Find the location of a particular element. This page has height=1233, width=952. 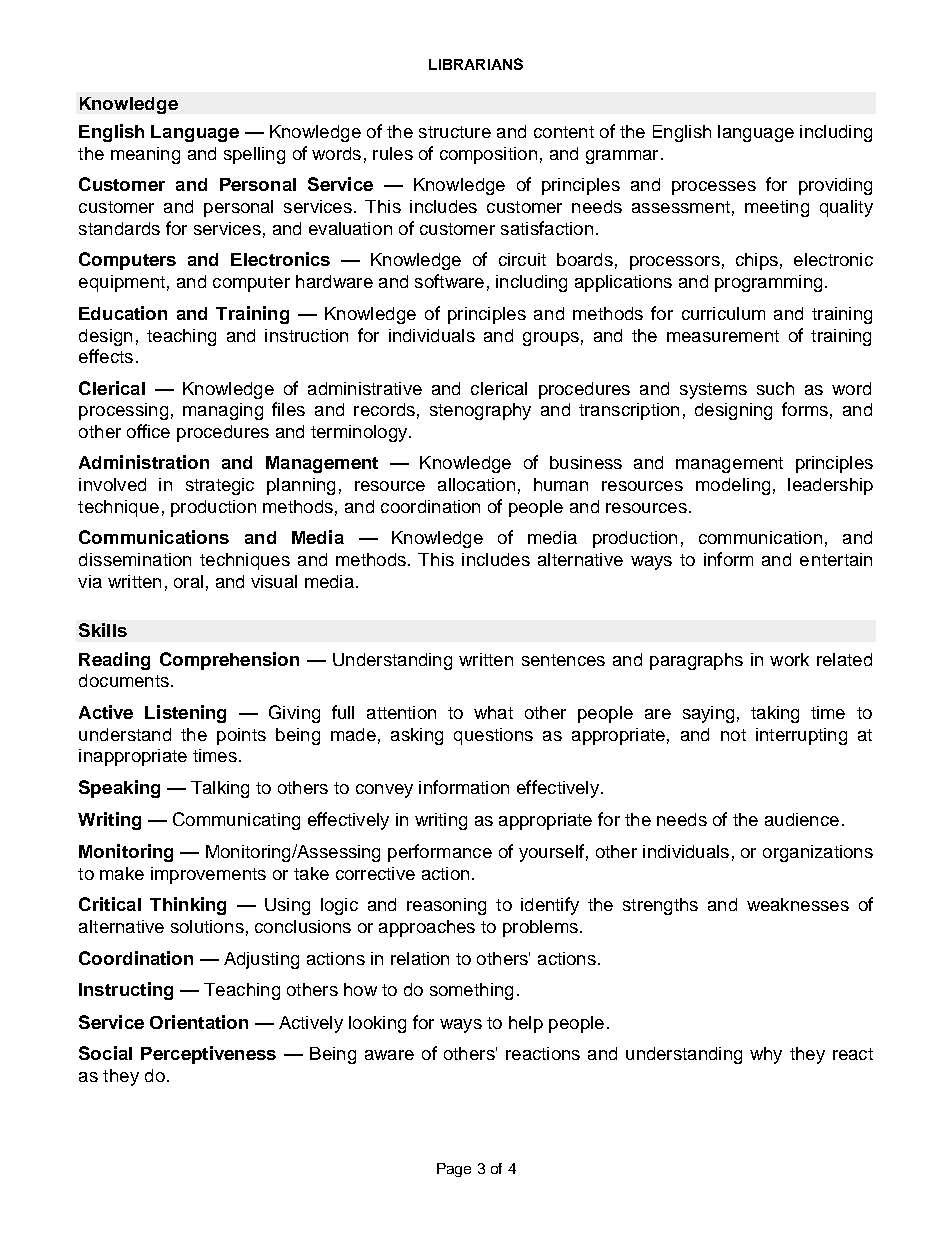

questions is located at coordinates (493, 736).
